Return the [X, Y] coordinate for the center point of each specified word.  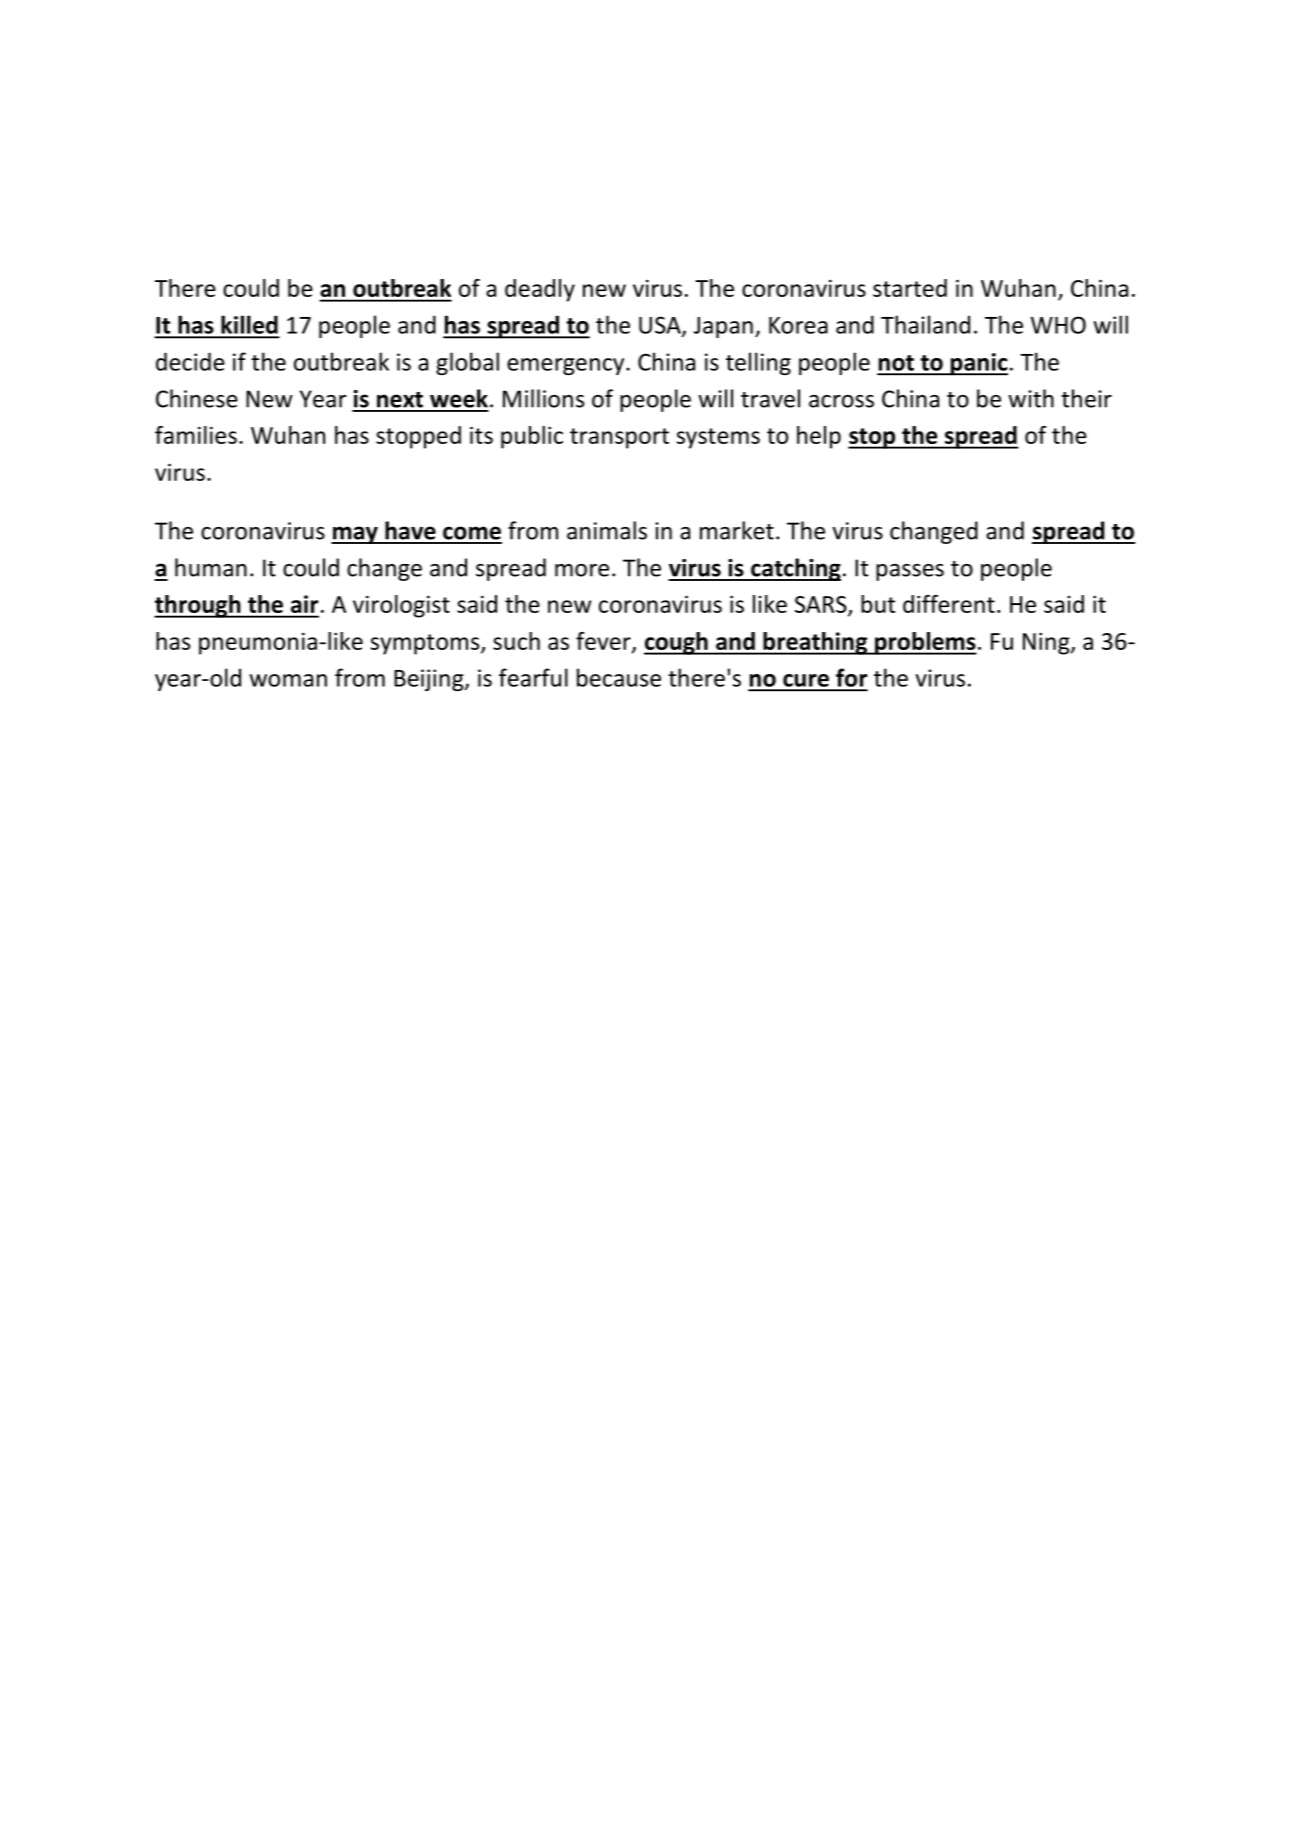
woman [288, 680]
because [619, 677]
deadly [540, 290]
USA [661, 326]
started [910, 288]
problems [925, 643]
